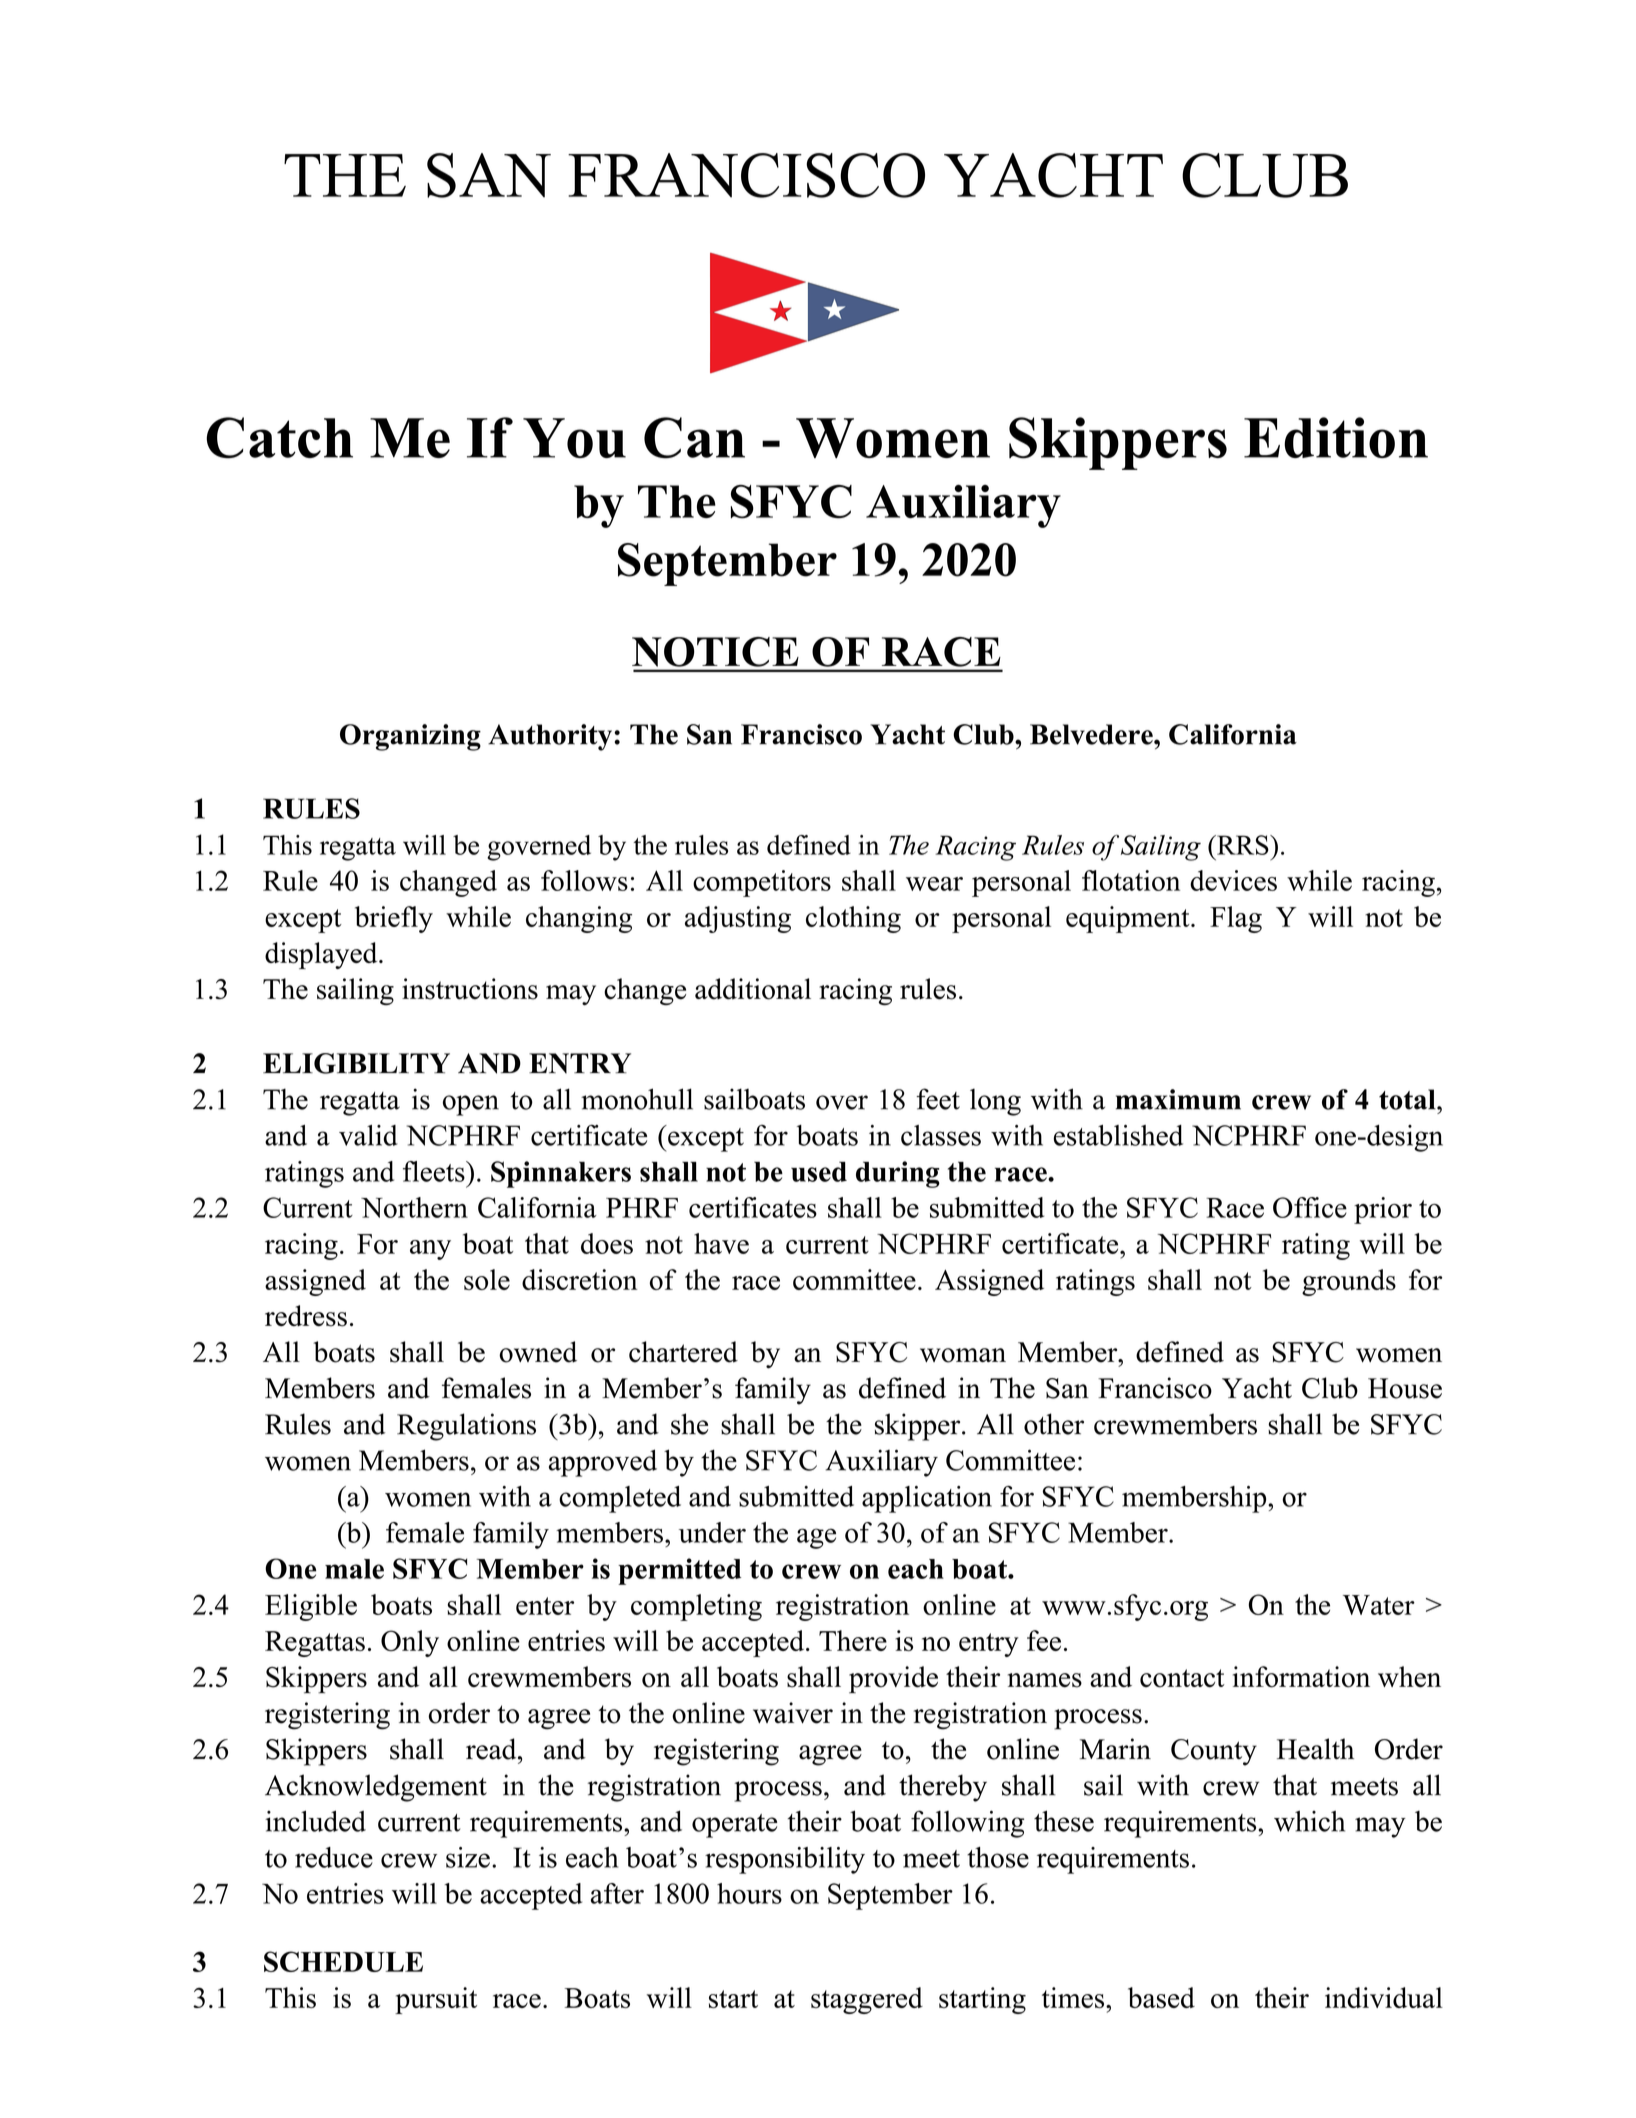  What do you see at coordinates (1384, 1997) in the screenshot?
I see `individual` at bounding box center [1384, 1997].
